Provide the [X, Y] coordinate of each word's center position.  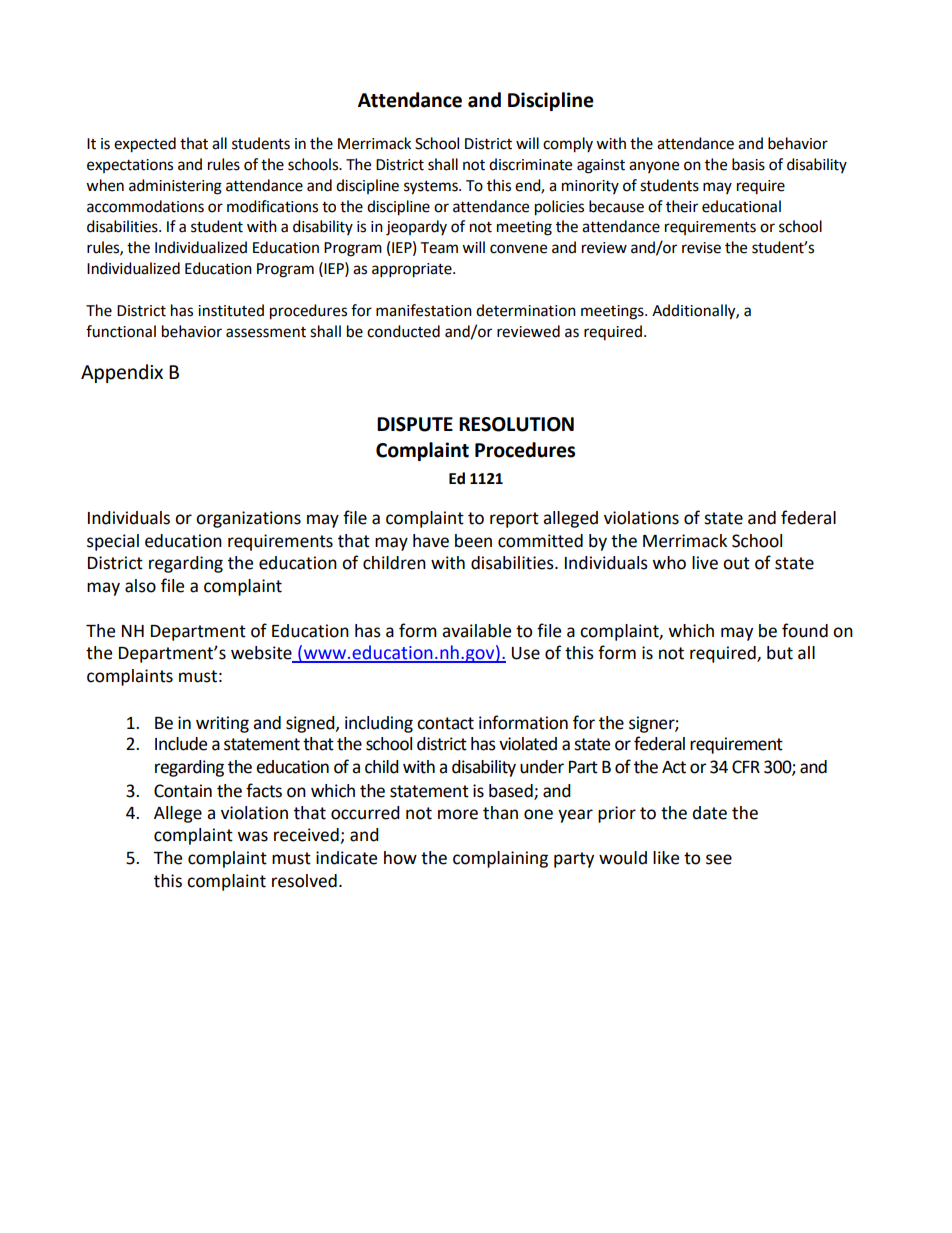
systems [432, 188]
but [780, 653]
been [473, 541]
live [705, 563]
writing [222, 724]
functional [121, 331]
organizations [248, 519]
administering [175, 187]
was [252, 836]
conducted [403, 331]
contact [445, 723]
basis [748, 164]
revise [701, 248]
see [719, 859]
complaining [500, 859]
